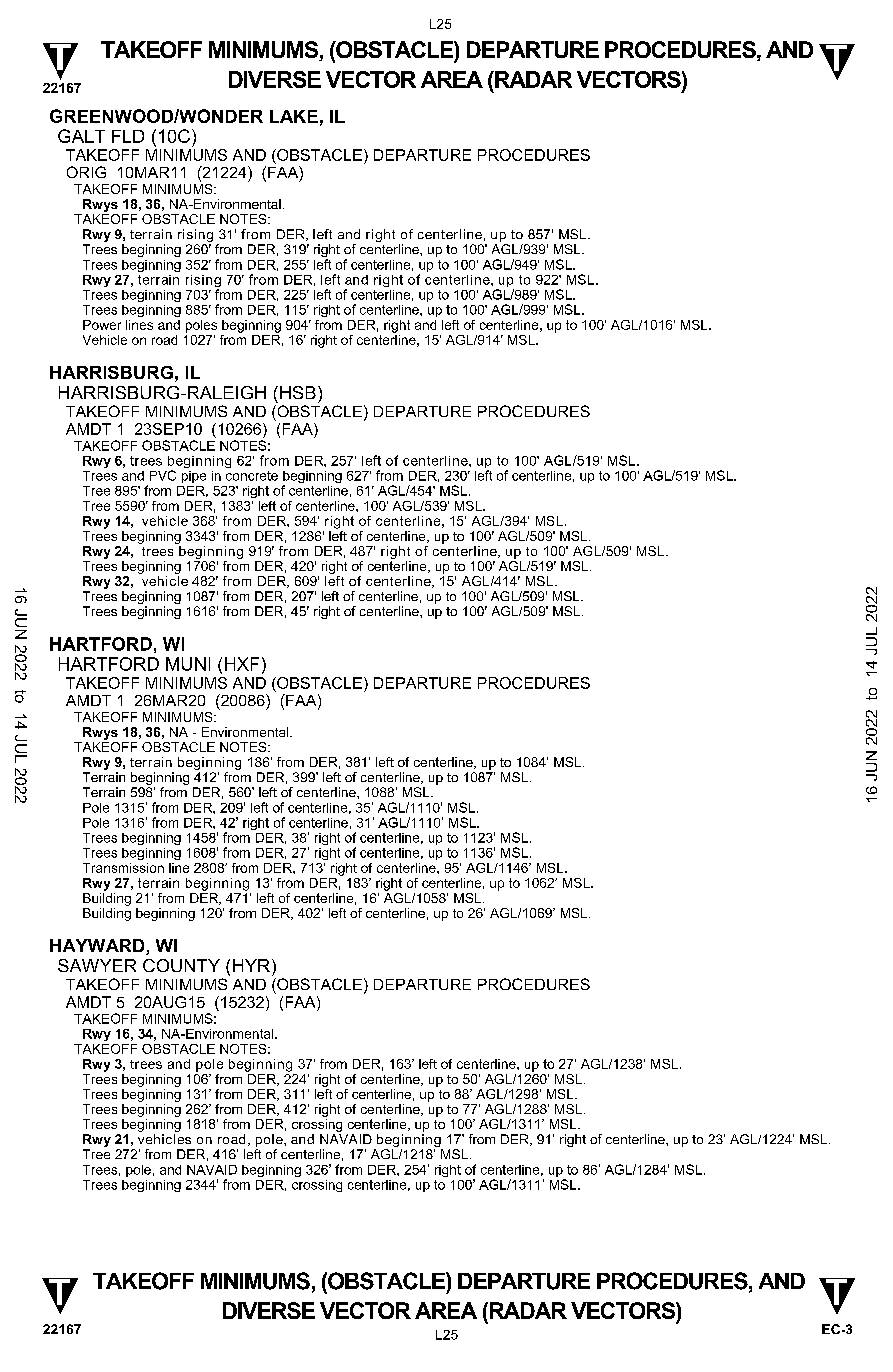 This screenshot has width=893, height=1372. Describe the element at coordinates (128, 136) in the screenshot. I see `FLD` at that location.
